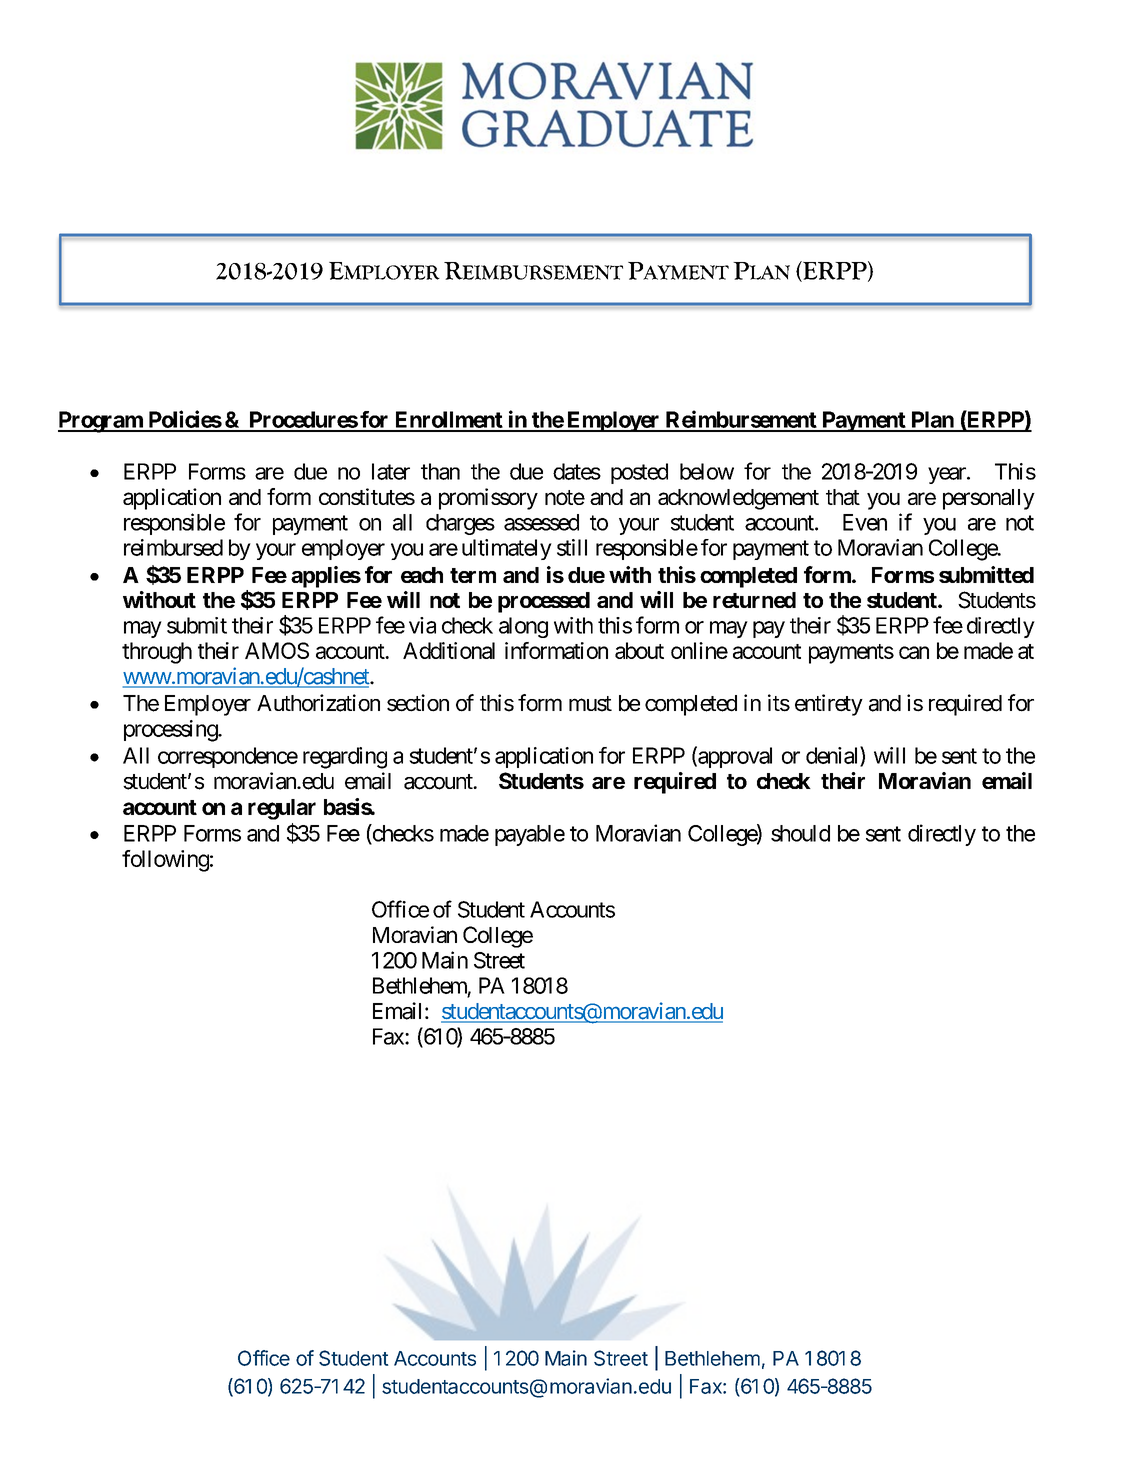 The width and height of the screenshot is (1126, 1457). What do you see at coordinates (544, 602) in the screenshot?
I see `processed` at bounding box center [544, 602].
